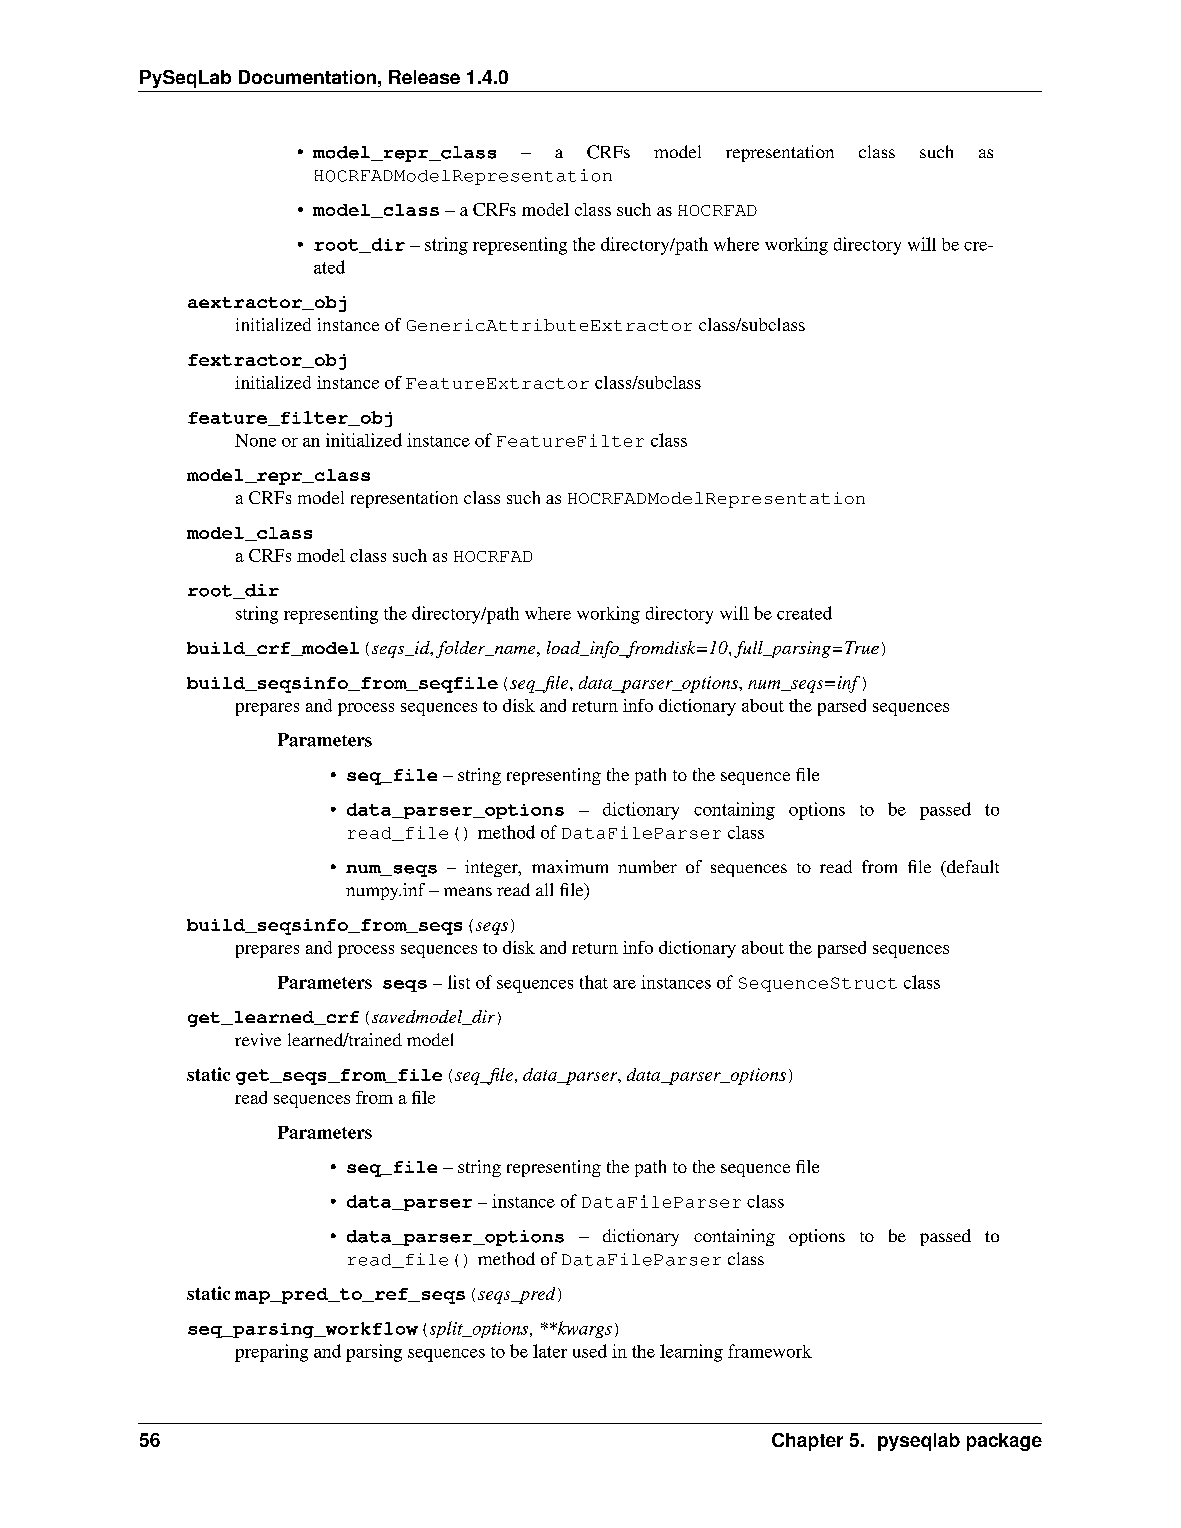 This screenshot has width=1181, height=1528. Describe the element at coordinates (972, 866) in the screenshot. I see `default` at that location.
